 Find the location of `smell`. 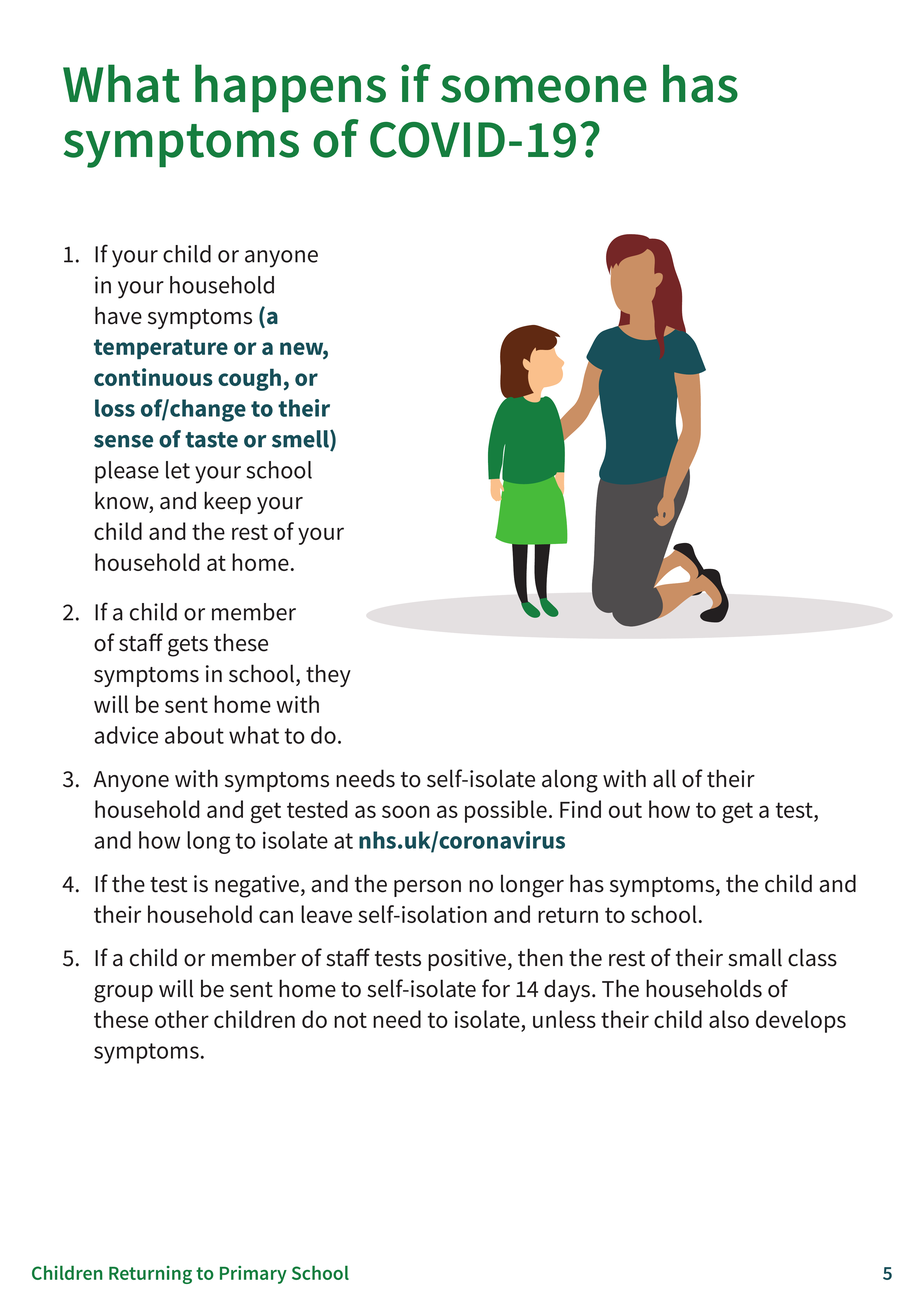

smell is located at coordinates (301, 440).
